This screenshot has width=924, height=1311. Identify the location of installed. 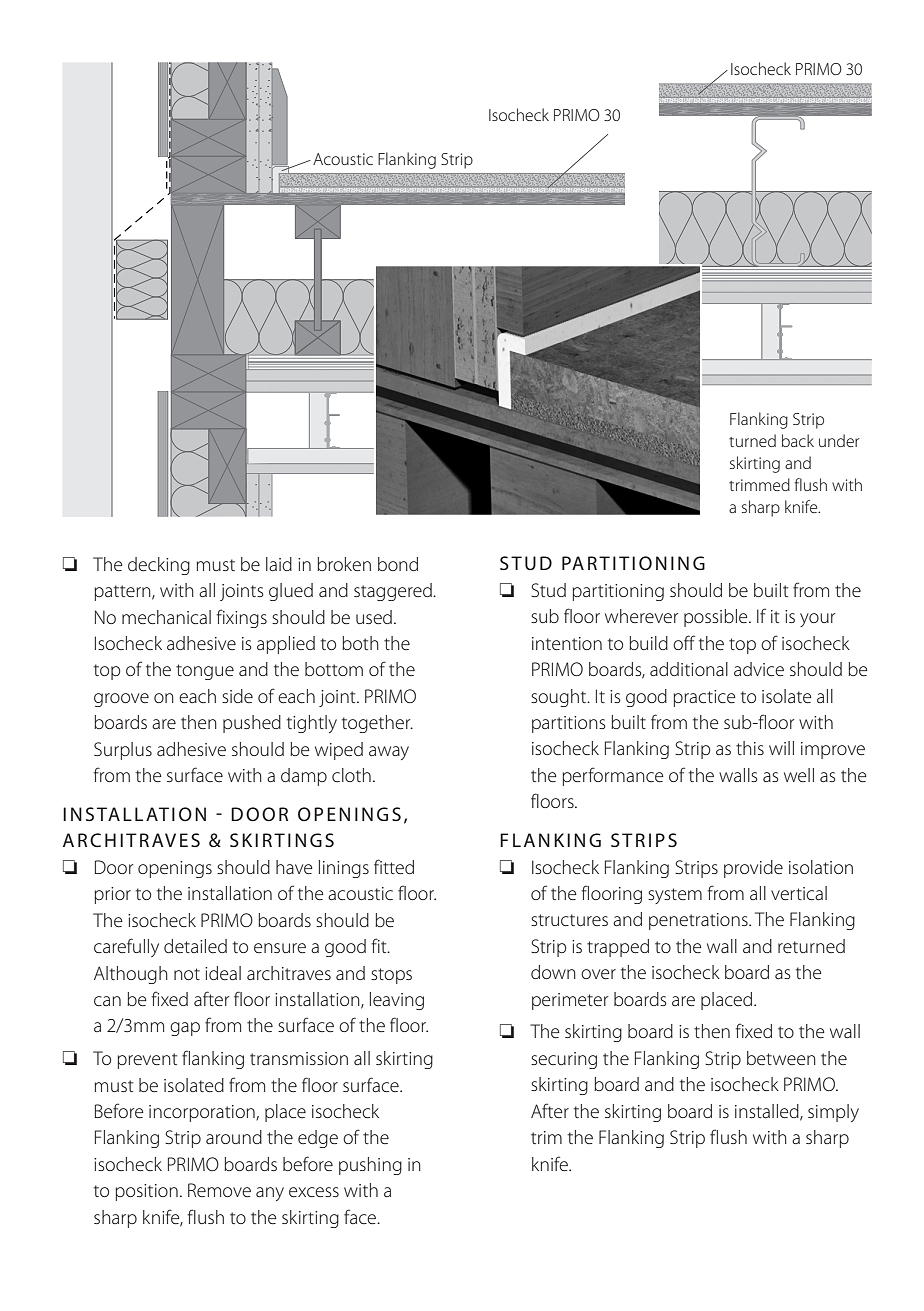
(768, 1112).
